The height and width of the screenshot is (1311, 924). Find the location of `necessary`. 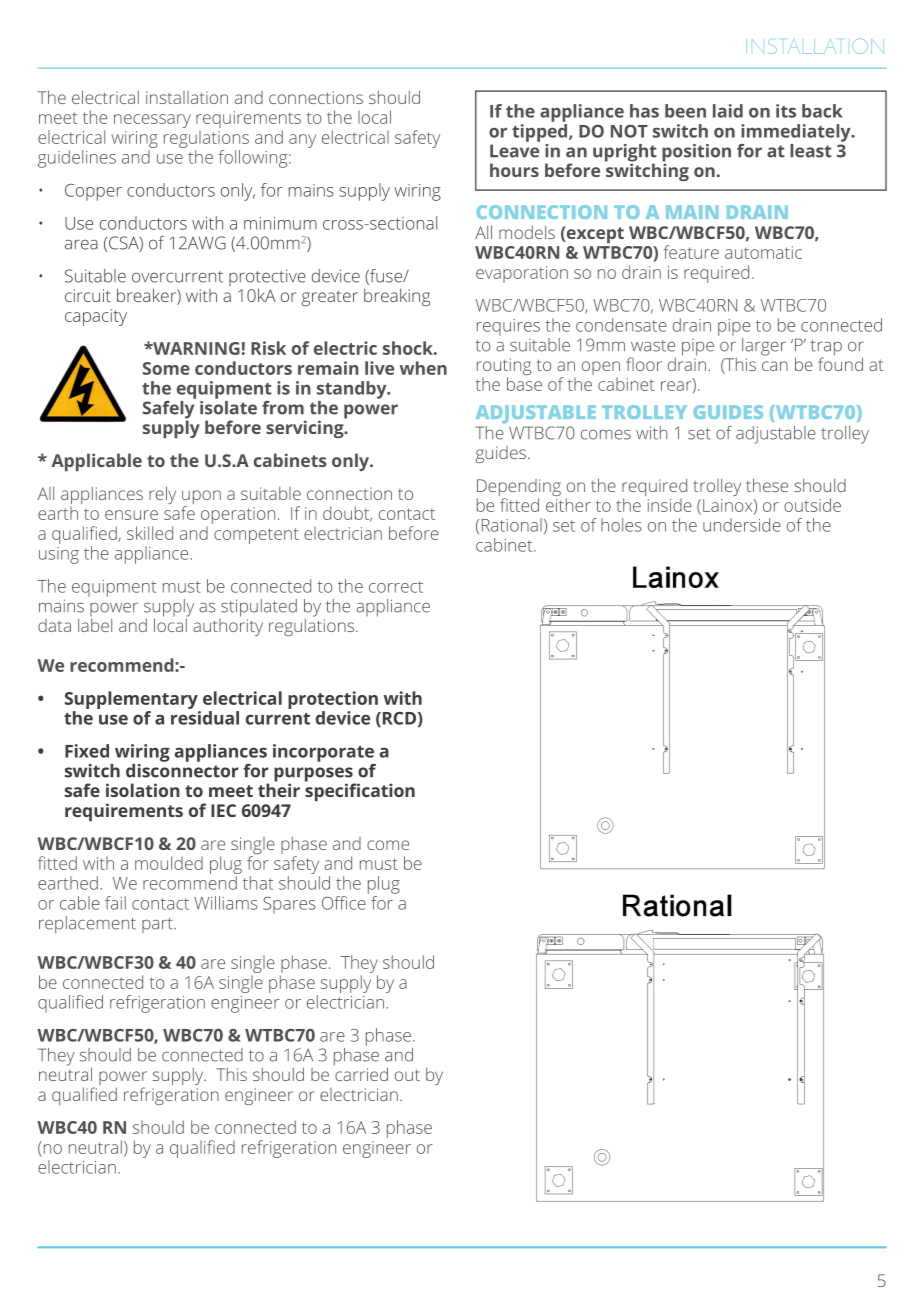

necessary is located at coordinates (152, 121).
